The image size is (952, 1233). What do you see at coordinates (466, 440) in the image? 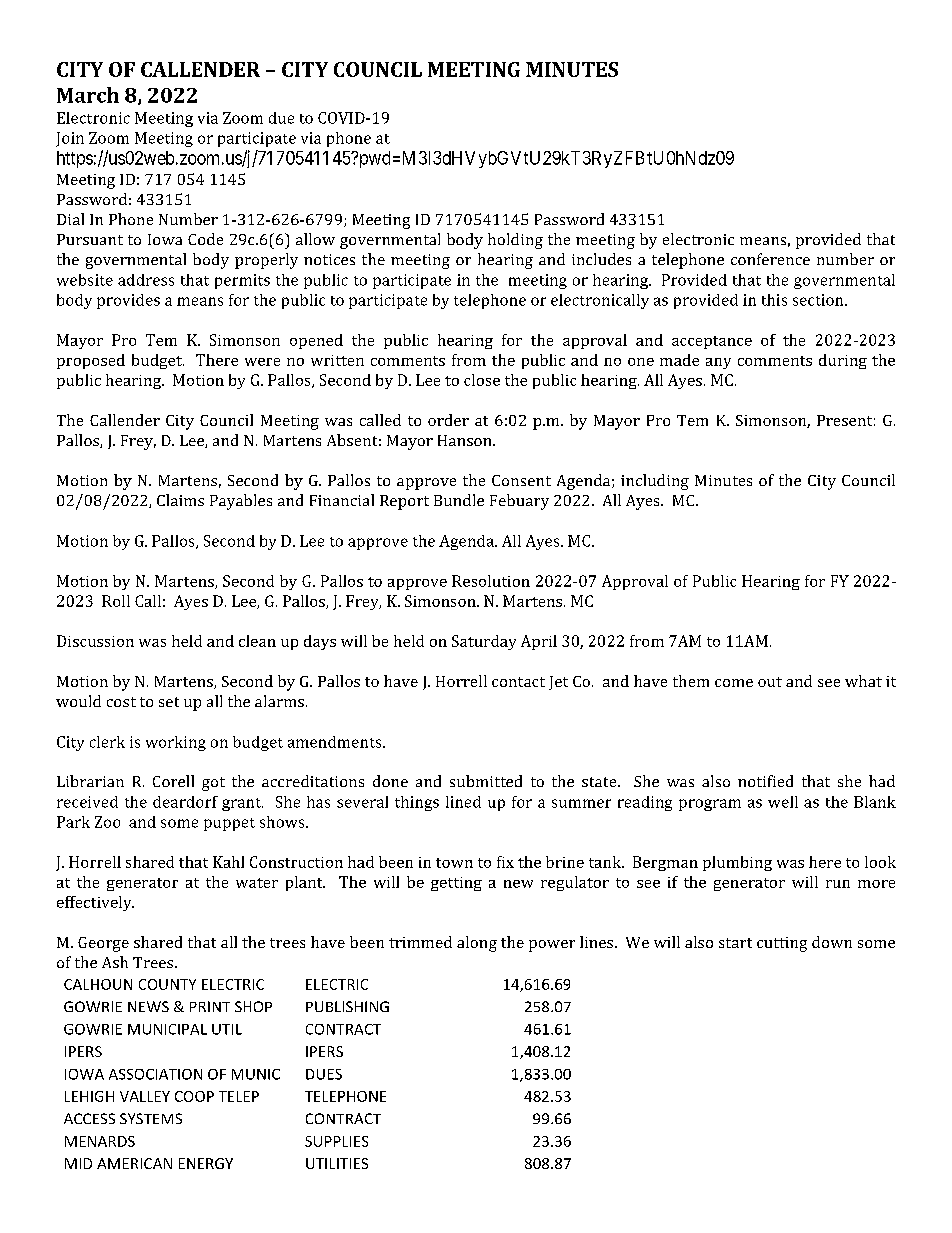
I see `Hanson` at bounding box center [466, 440].
